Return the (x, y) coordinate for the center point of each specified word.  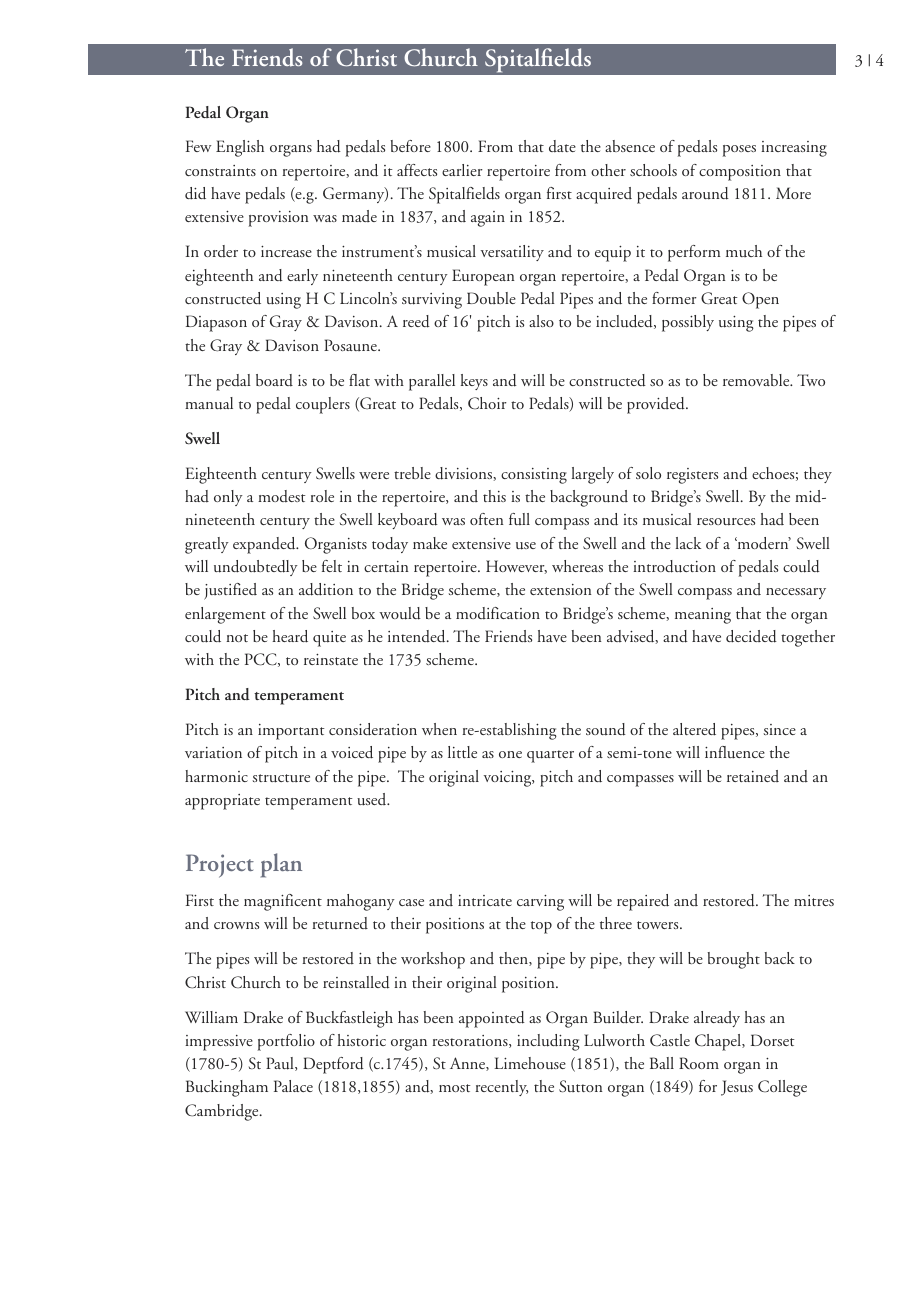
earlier (462, 170)
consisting (534, 476)
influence (735, 752)
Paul (281, 1064)
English (240, 148)
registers (692, 476)
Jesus (737, 1088)
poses (739, 151)
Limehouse (530, 1063)
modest (281, 496)
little (462, 752)
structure (281, 778)
